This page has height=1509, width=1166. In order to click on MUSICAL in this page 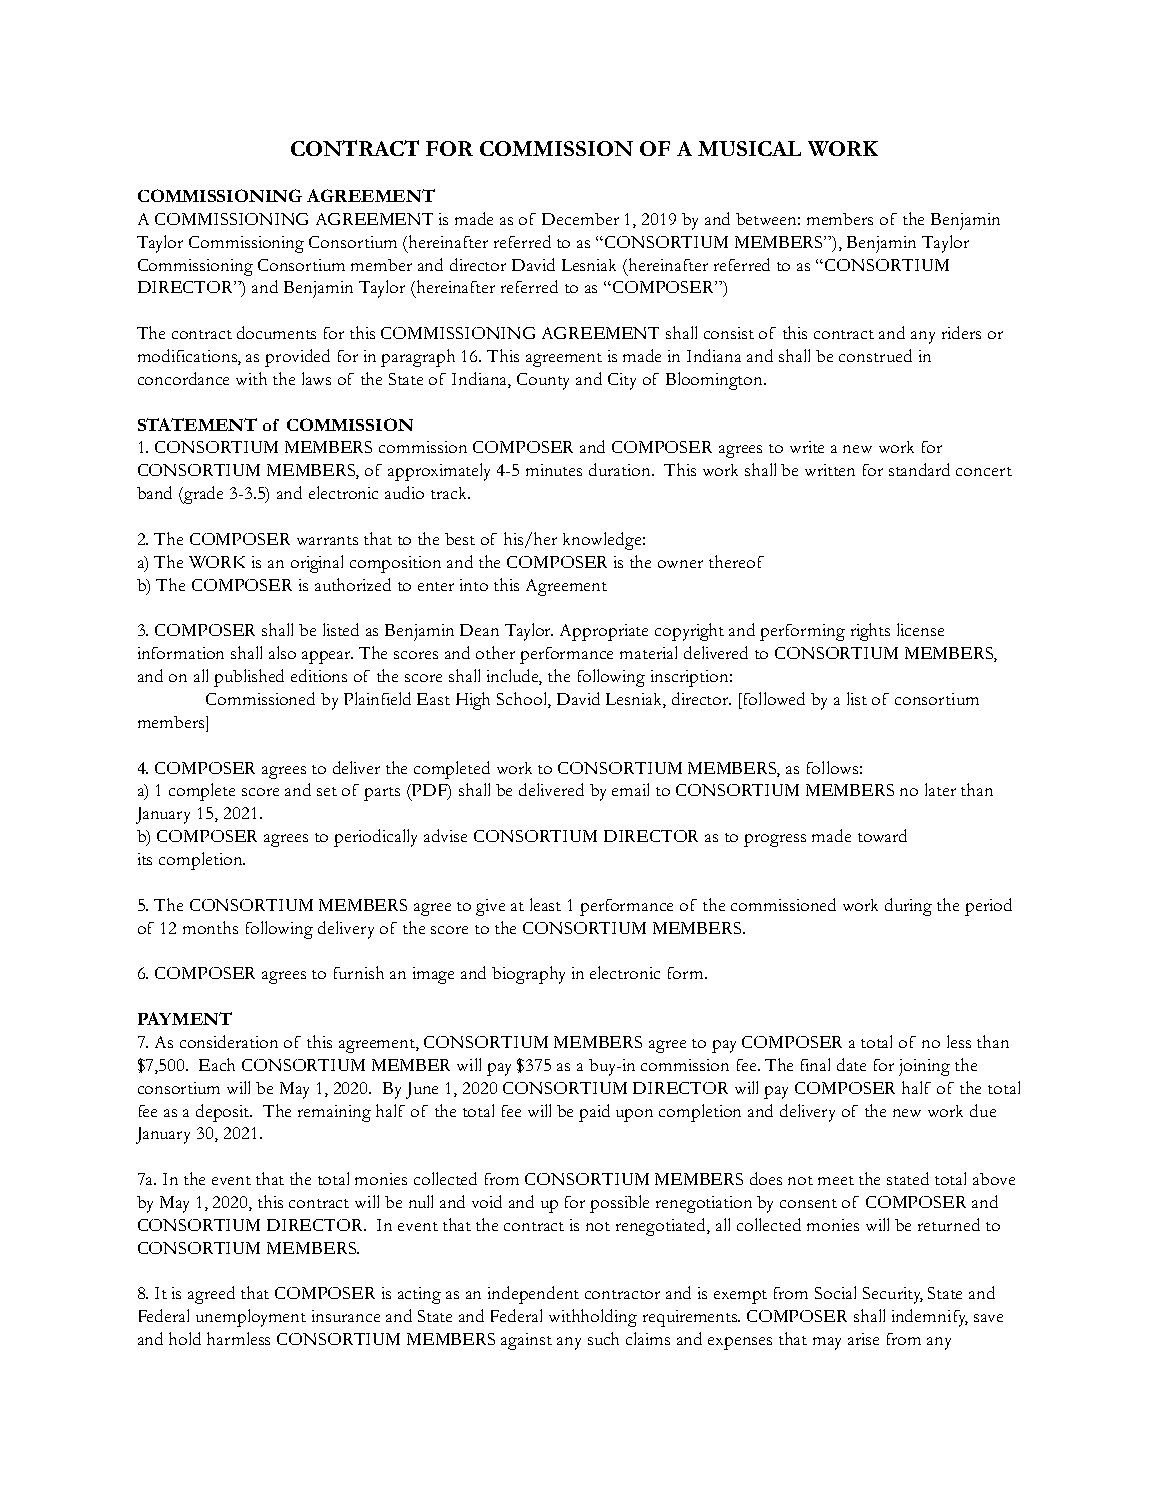, I will do `click(749, 148)`.
